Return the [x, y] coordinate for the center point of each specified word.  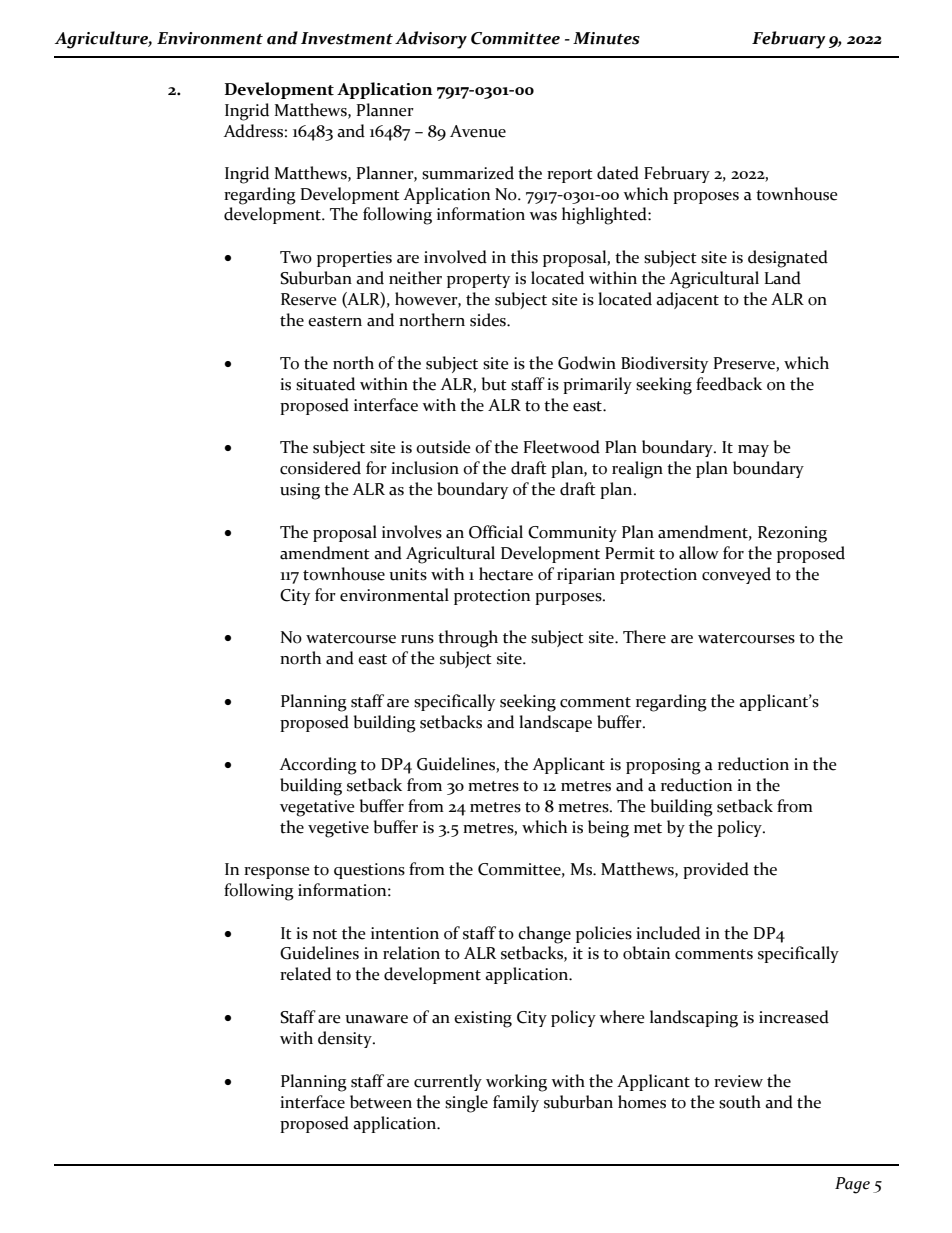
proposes [706, 198]
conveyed [736, 575]
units [408, 574]
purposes [569, 599]
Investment [347, 38]
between [381, 1102]
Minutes [606, 38]
